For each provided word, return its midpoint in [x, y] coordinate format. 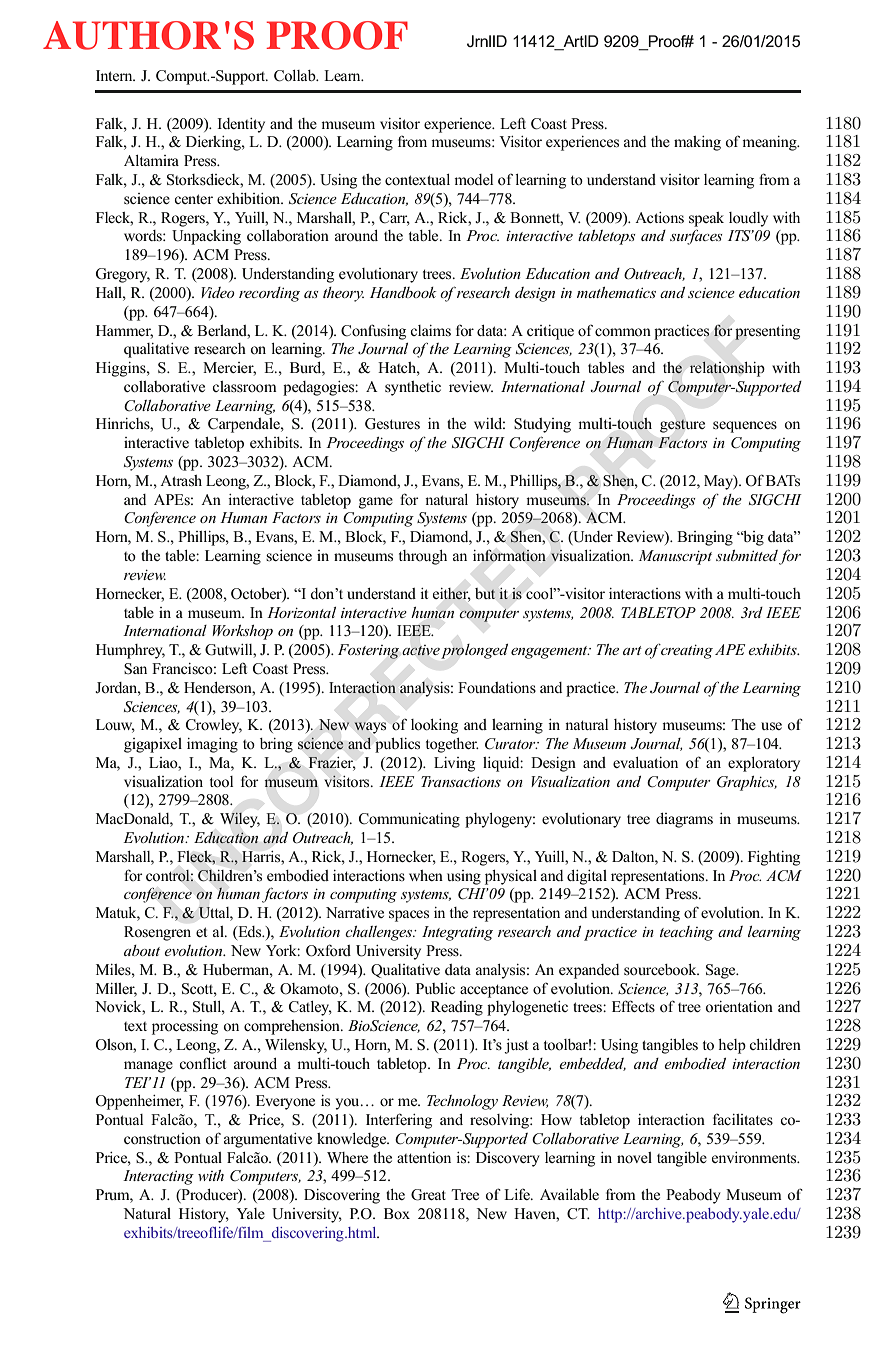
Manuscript [675, 557]
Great [428, 1195]
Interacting [158, 1177]
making [697, 143]
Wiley [240, 820]
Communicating [409, 820]
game [376, 503]
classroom [244, 387]
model [473, 180]
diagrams [684, 820]
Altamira [151, 160]
